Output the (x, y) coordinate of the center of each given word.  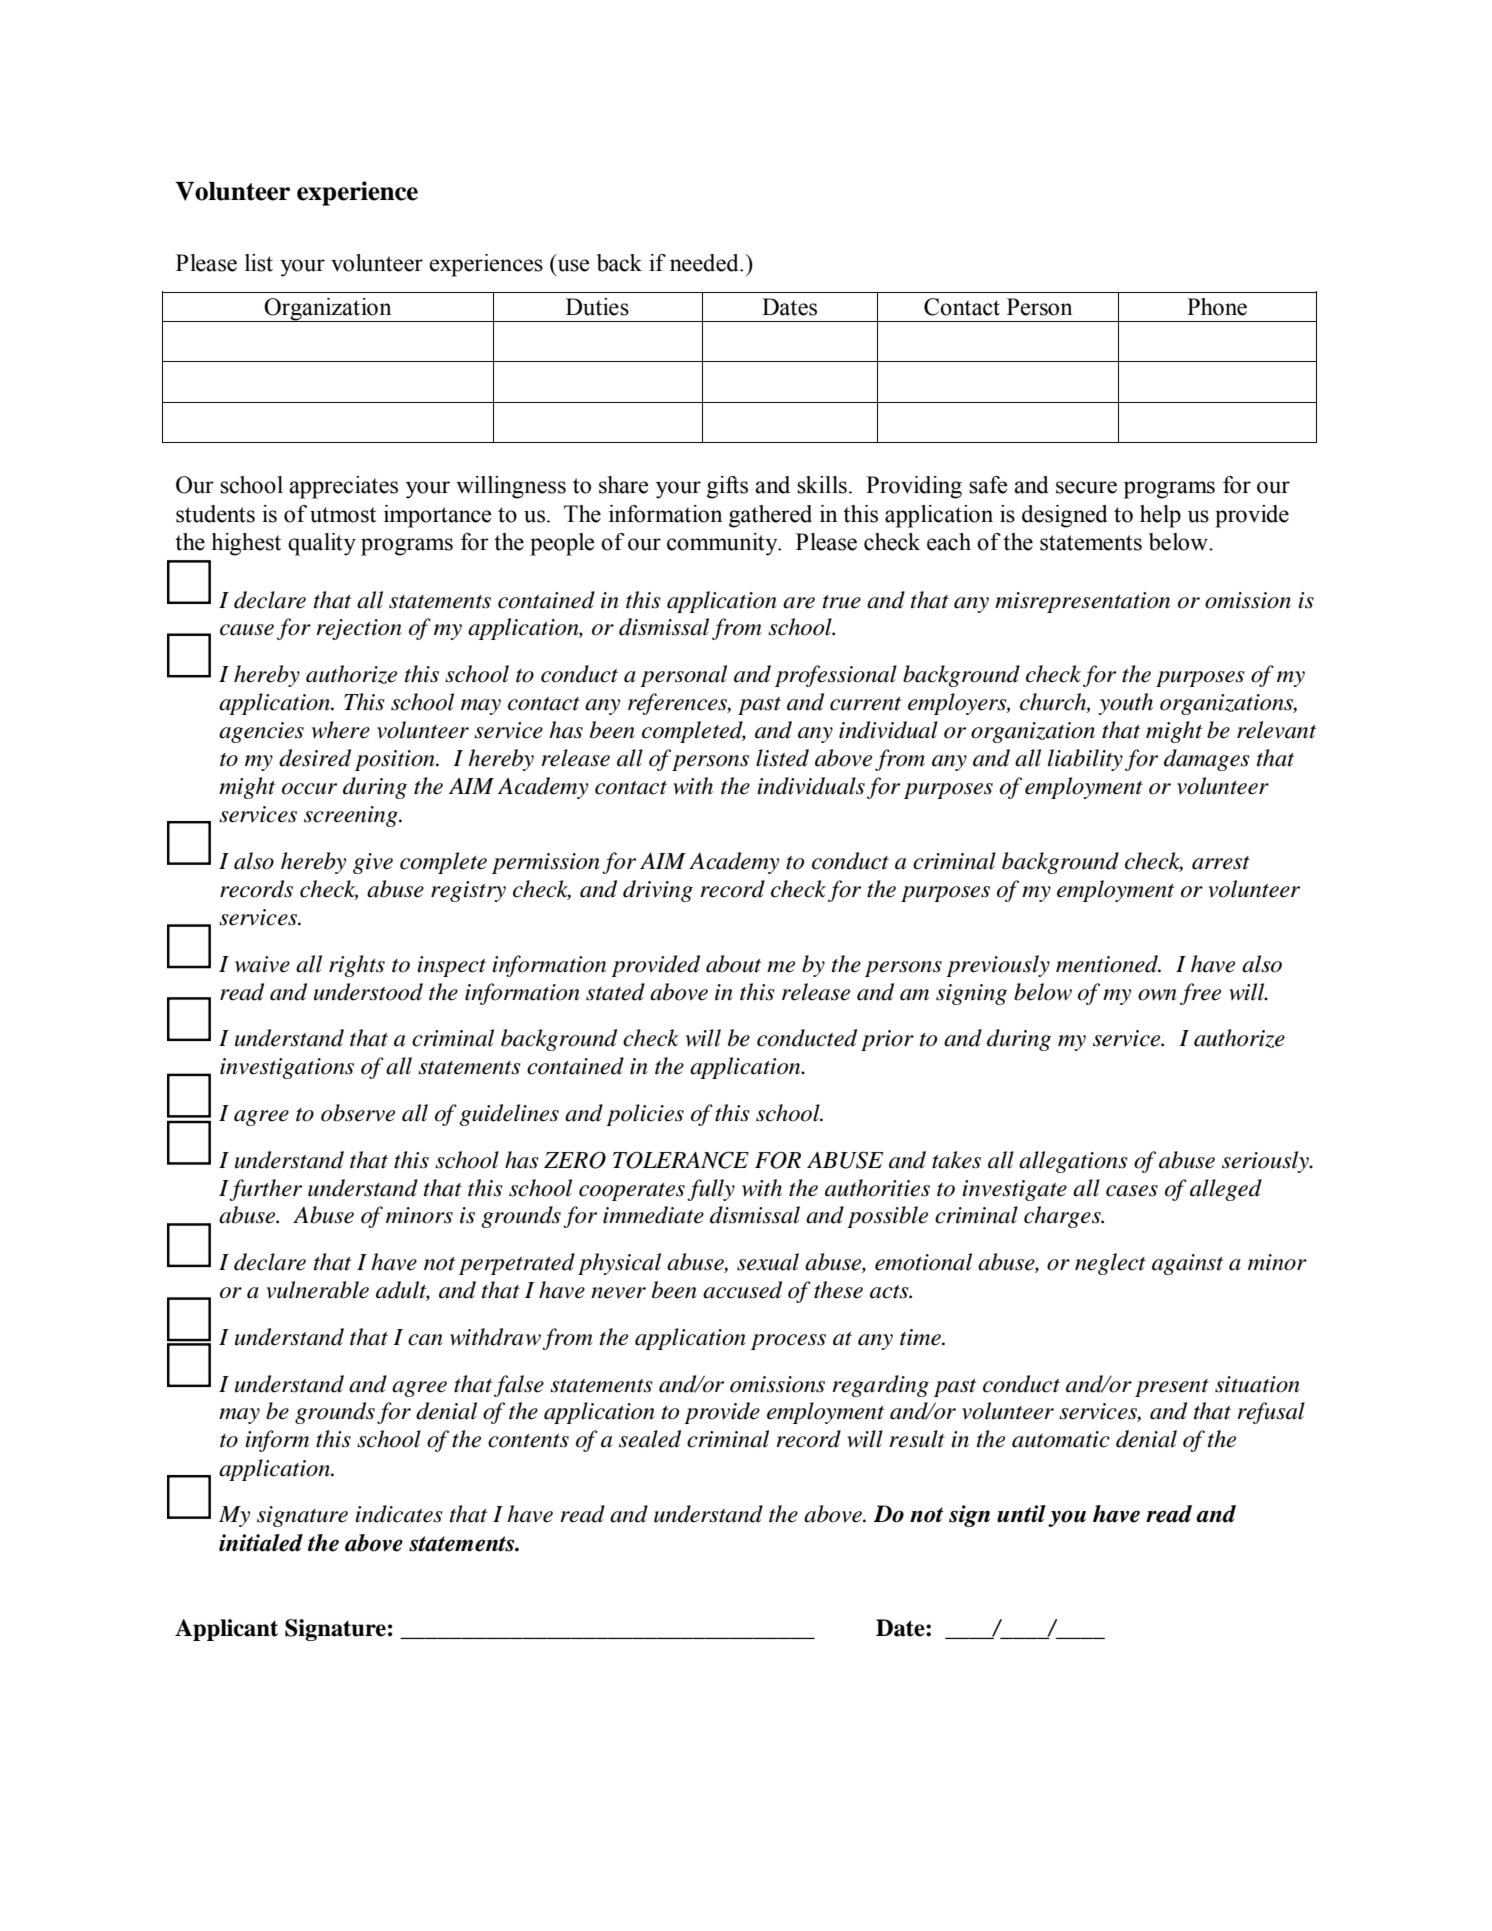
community (723, 544)
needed (705, 263)
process (788, 1342)
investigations (287, 1068)
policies (645, 1115)
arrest (1221, 863)
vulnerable (318, 1290)
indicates (399, 1514)
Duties (597, 307)
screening (352, 816)
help (1160, 516)
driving (658, 891)
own (1157, 995)
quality (322, 544)
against (1187, 1264)
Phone (1217, 307)
